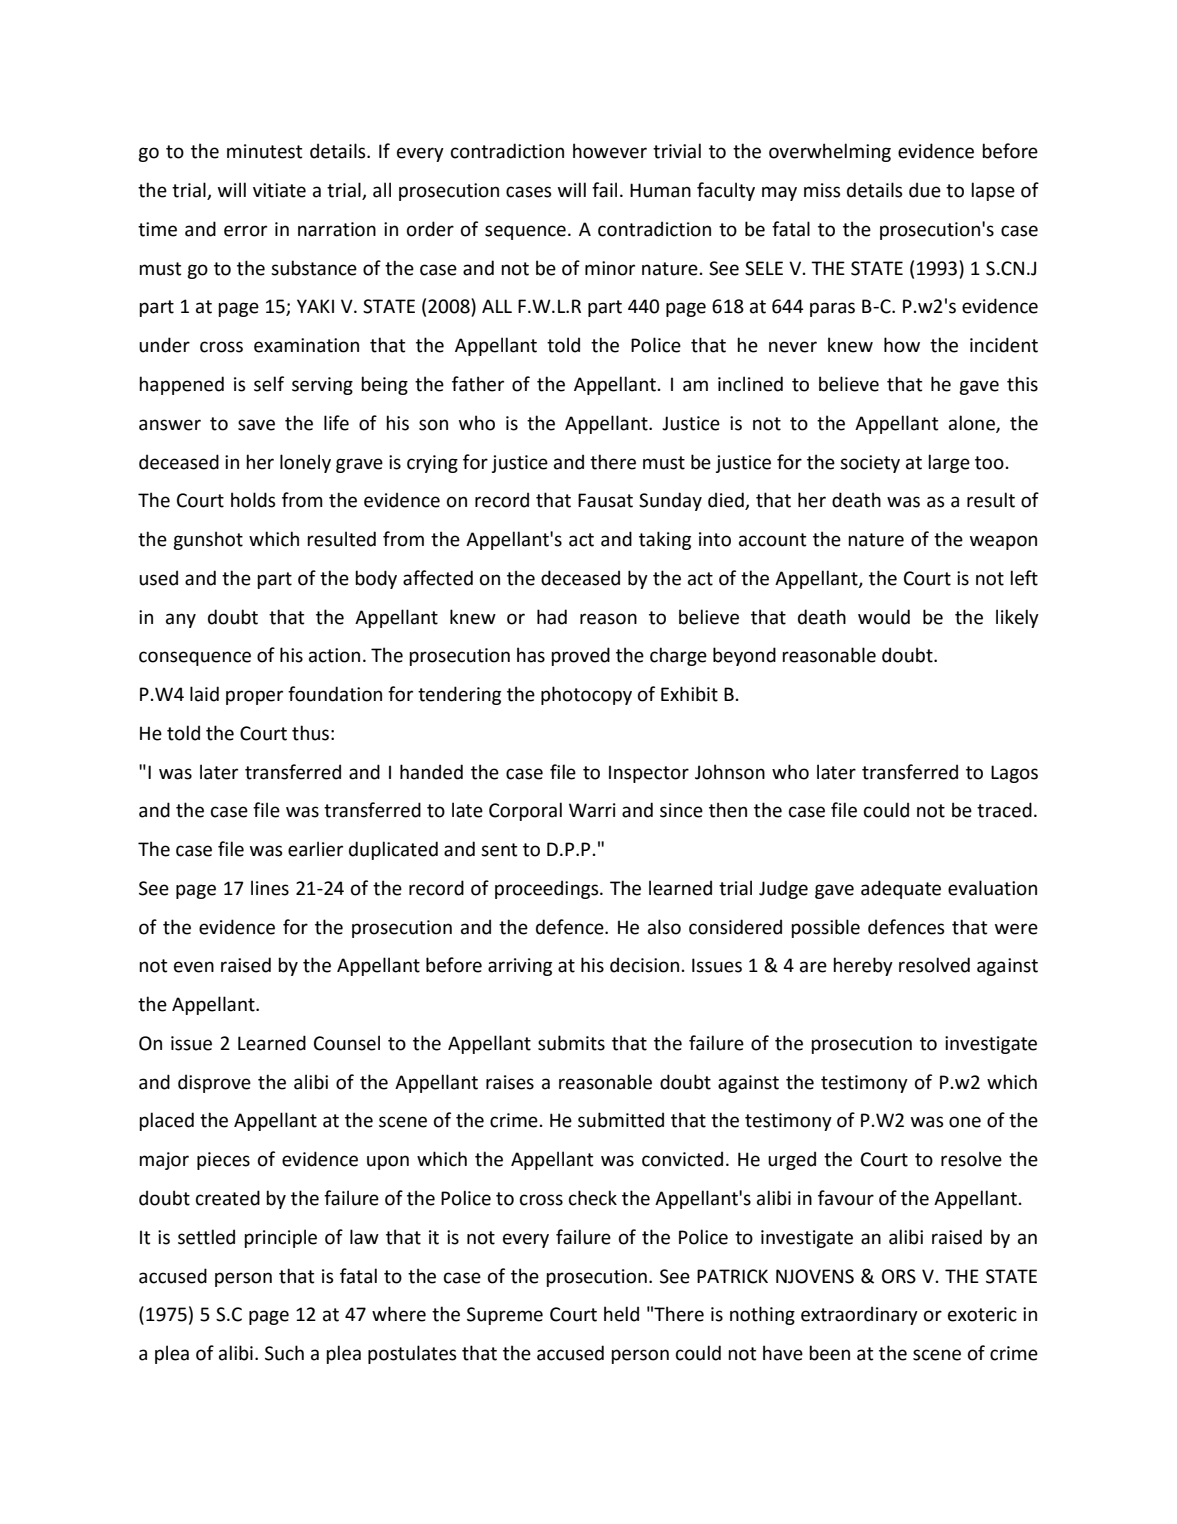  What do you see at coordinates (859, 1315) in the document?
I see `extraordinary` at bounding box center [859, 1315].
